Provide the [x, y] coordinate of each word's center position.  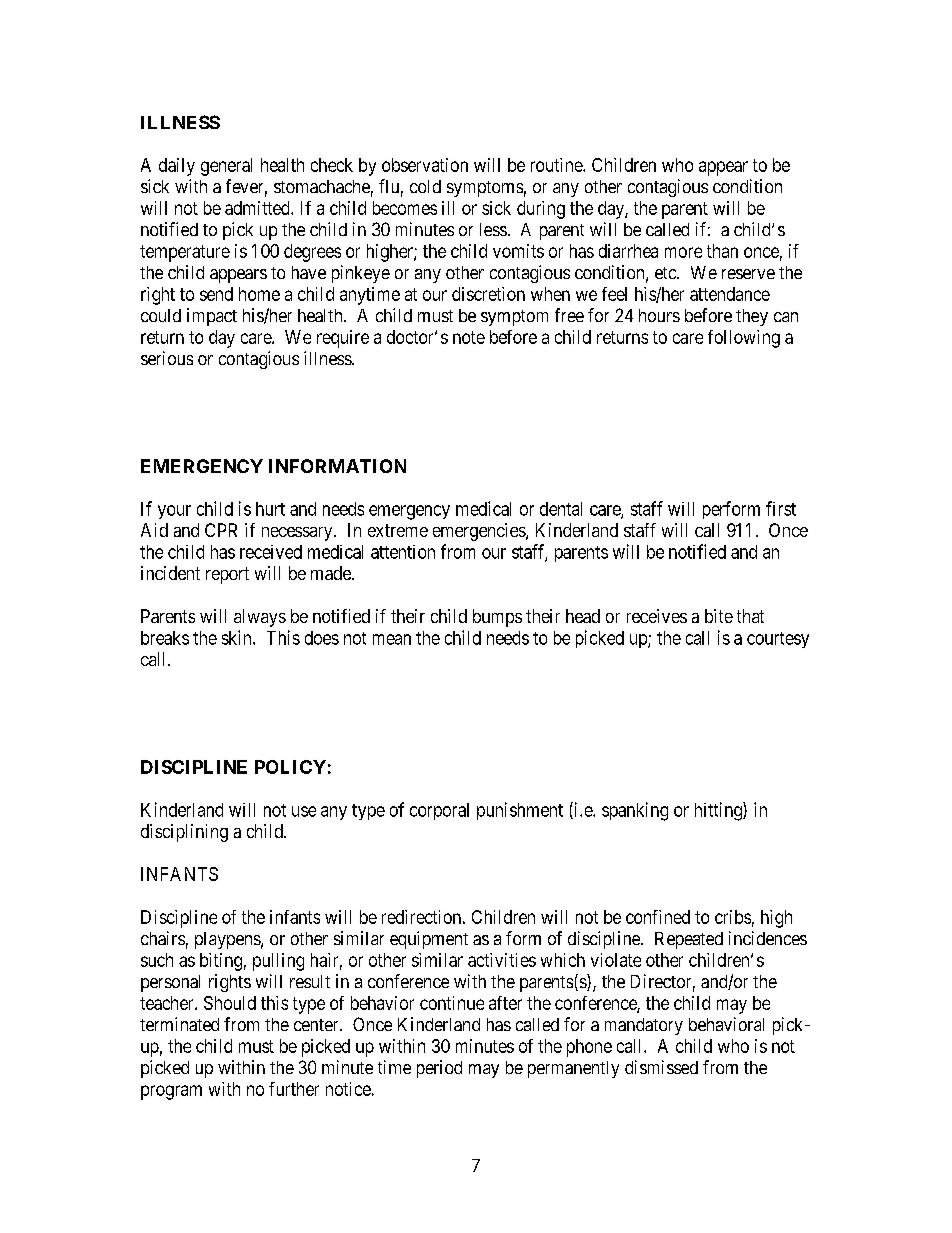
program [171, 1092]
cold [425, 186]
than [722, 251]
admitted [258, 208]
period [439, 1069]
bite [719, 616]
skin [238, 637]
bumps [497, 618]
